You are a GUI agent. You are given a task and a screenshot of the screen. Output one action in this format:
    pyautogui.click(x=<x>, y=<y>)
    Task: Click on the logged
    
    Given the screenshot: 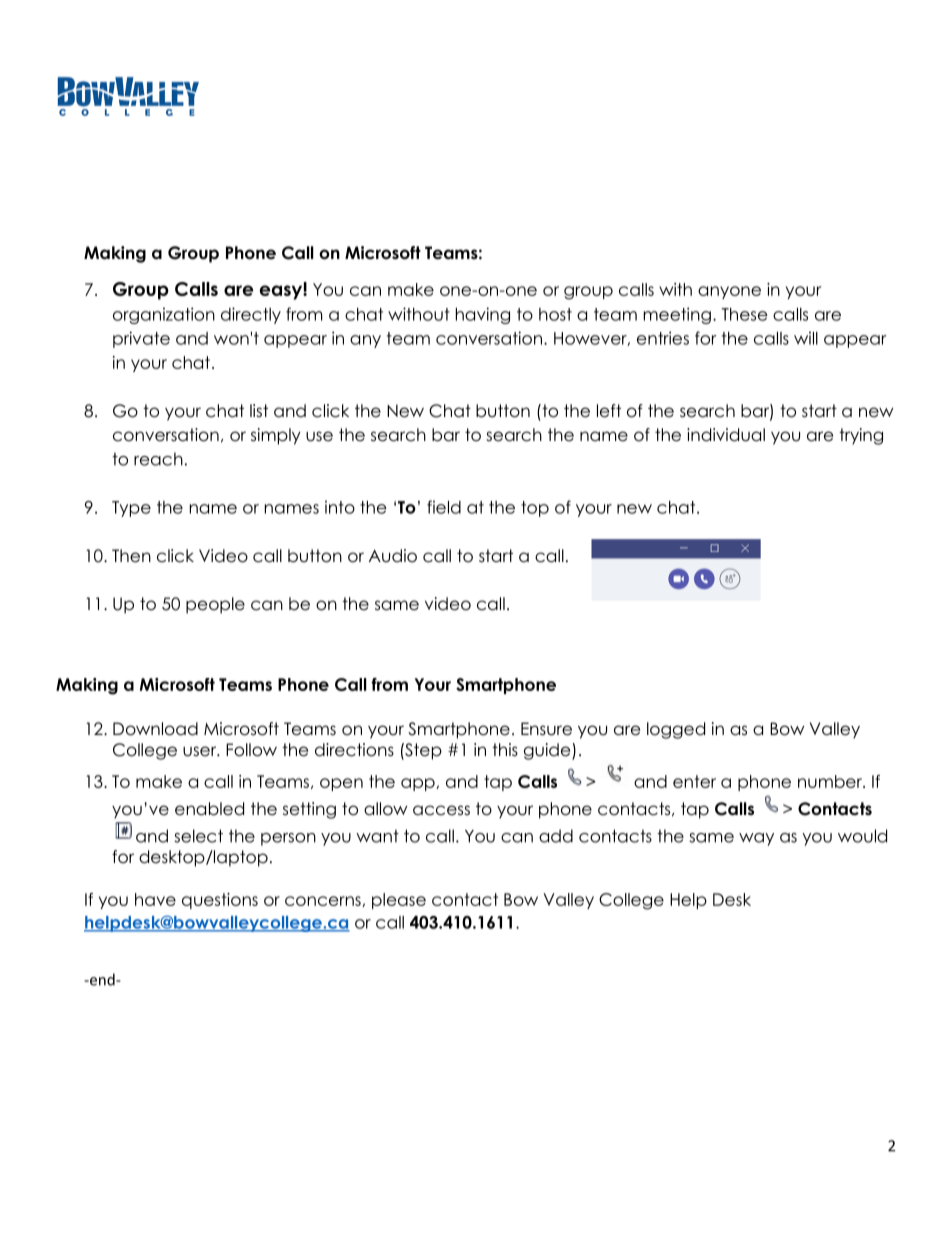 What is the action you would take?
    pyautogui.click(x=676, y=730)
